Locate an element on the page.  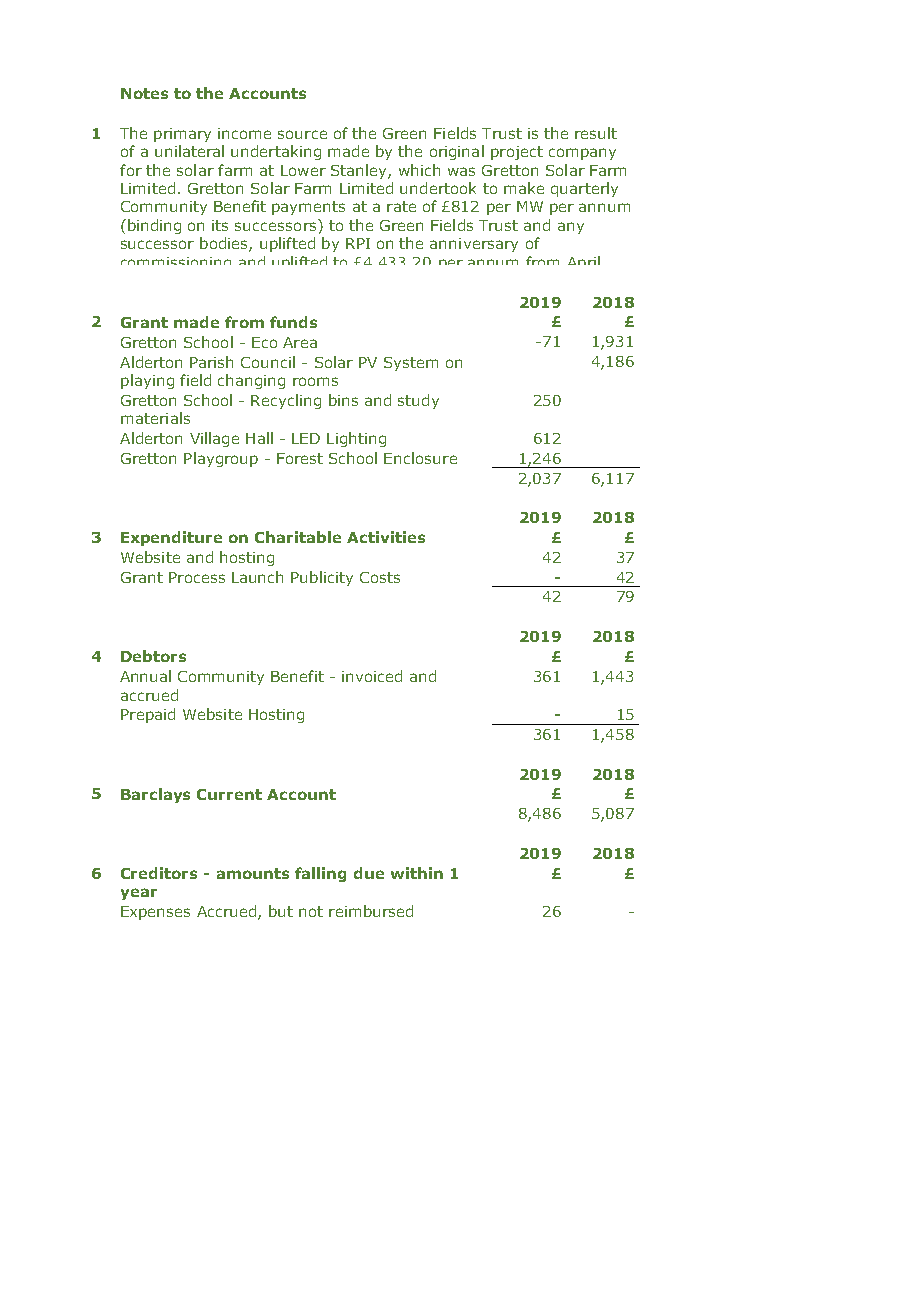
Parish is located at coordinates (211, 362).
